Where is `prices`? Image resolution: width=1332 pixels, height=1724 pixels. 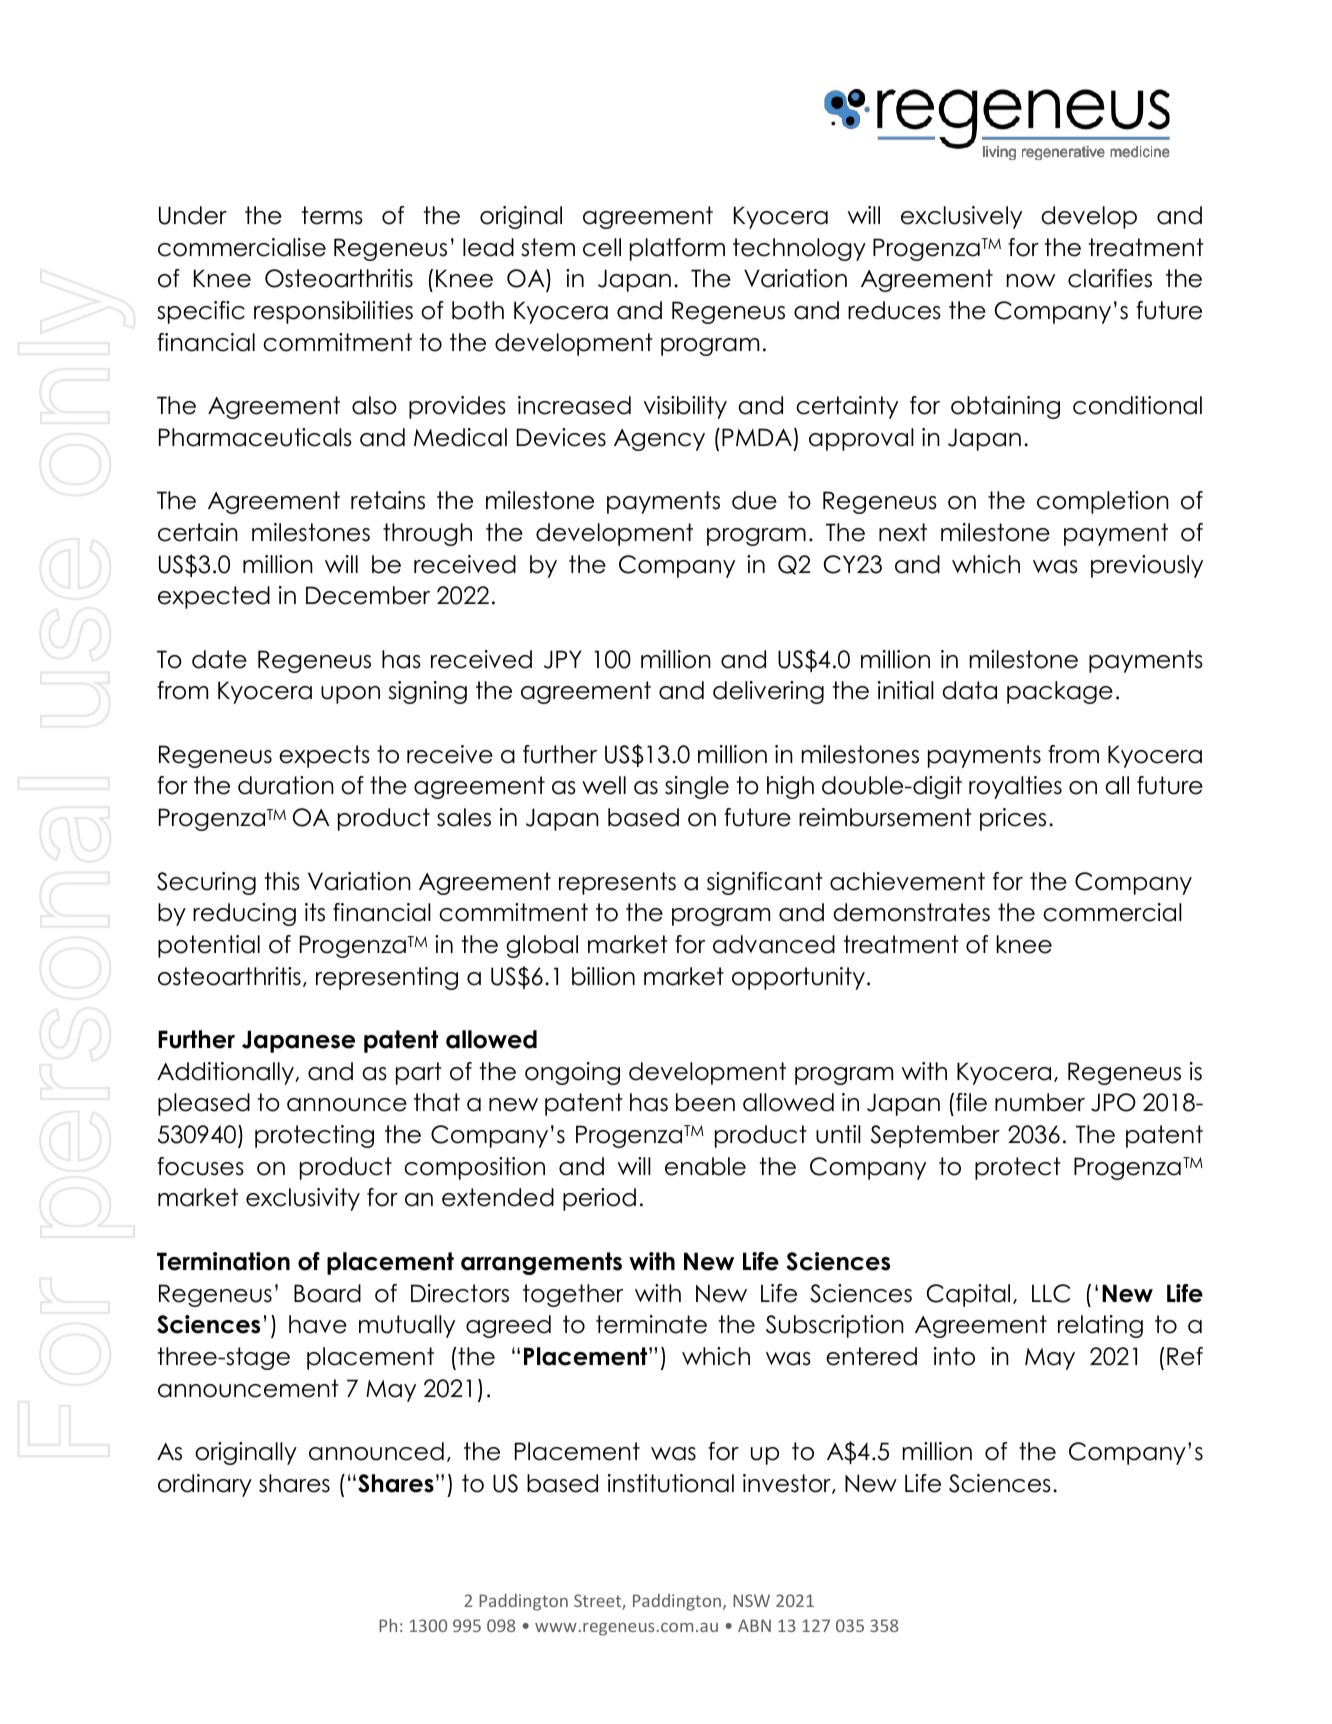
prices is located at coordinates (1013, 819).
